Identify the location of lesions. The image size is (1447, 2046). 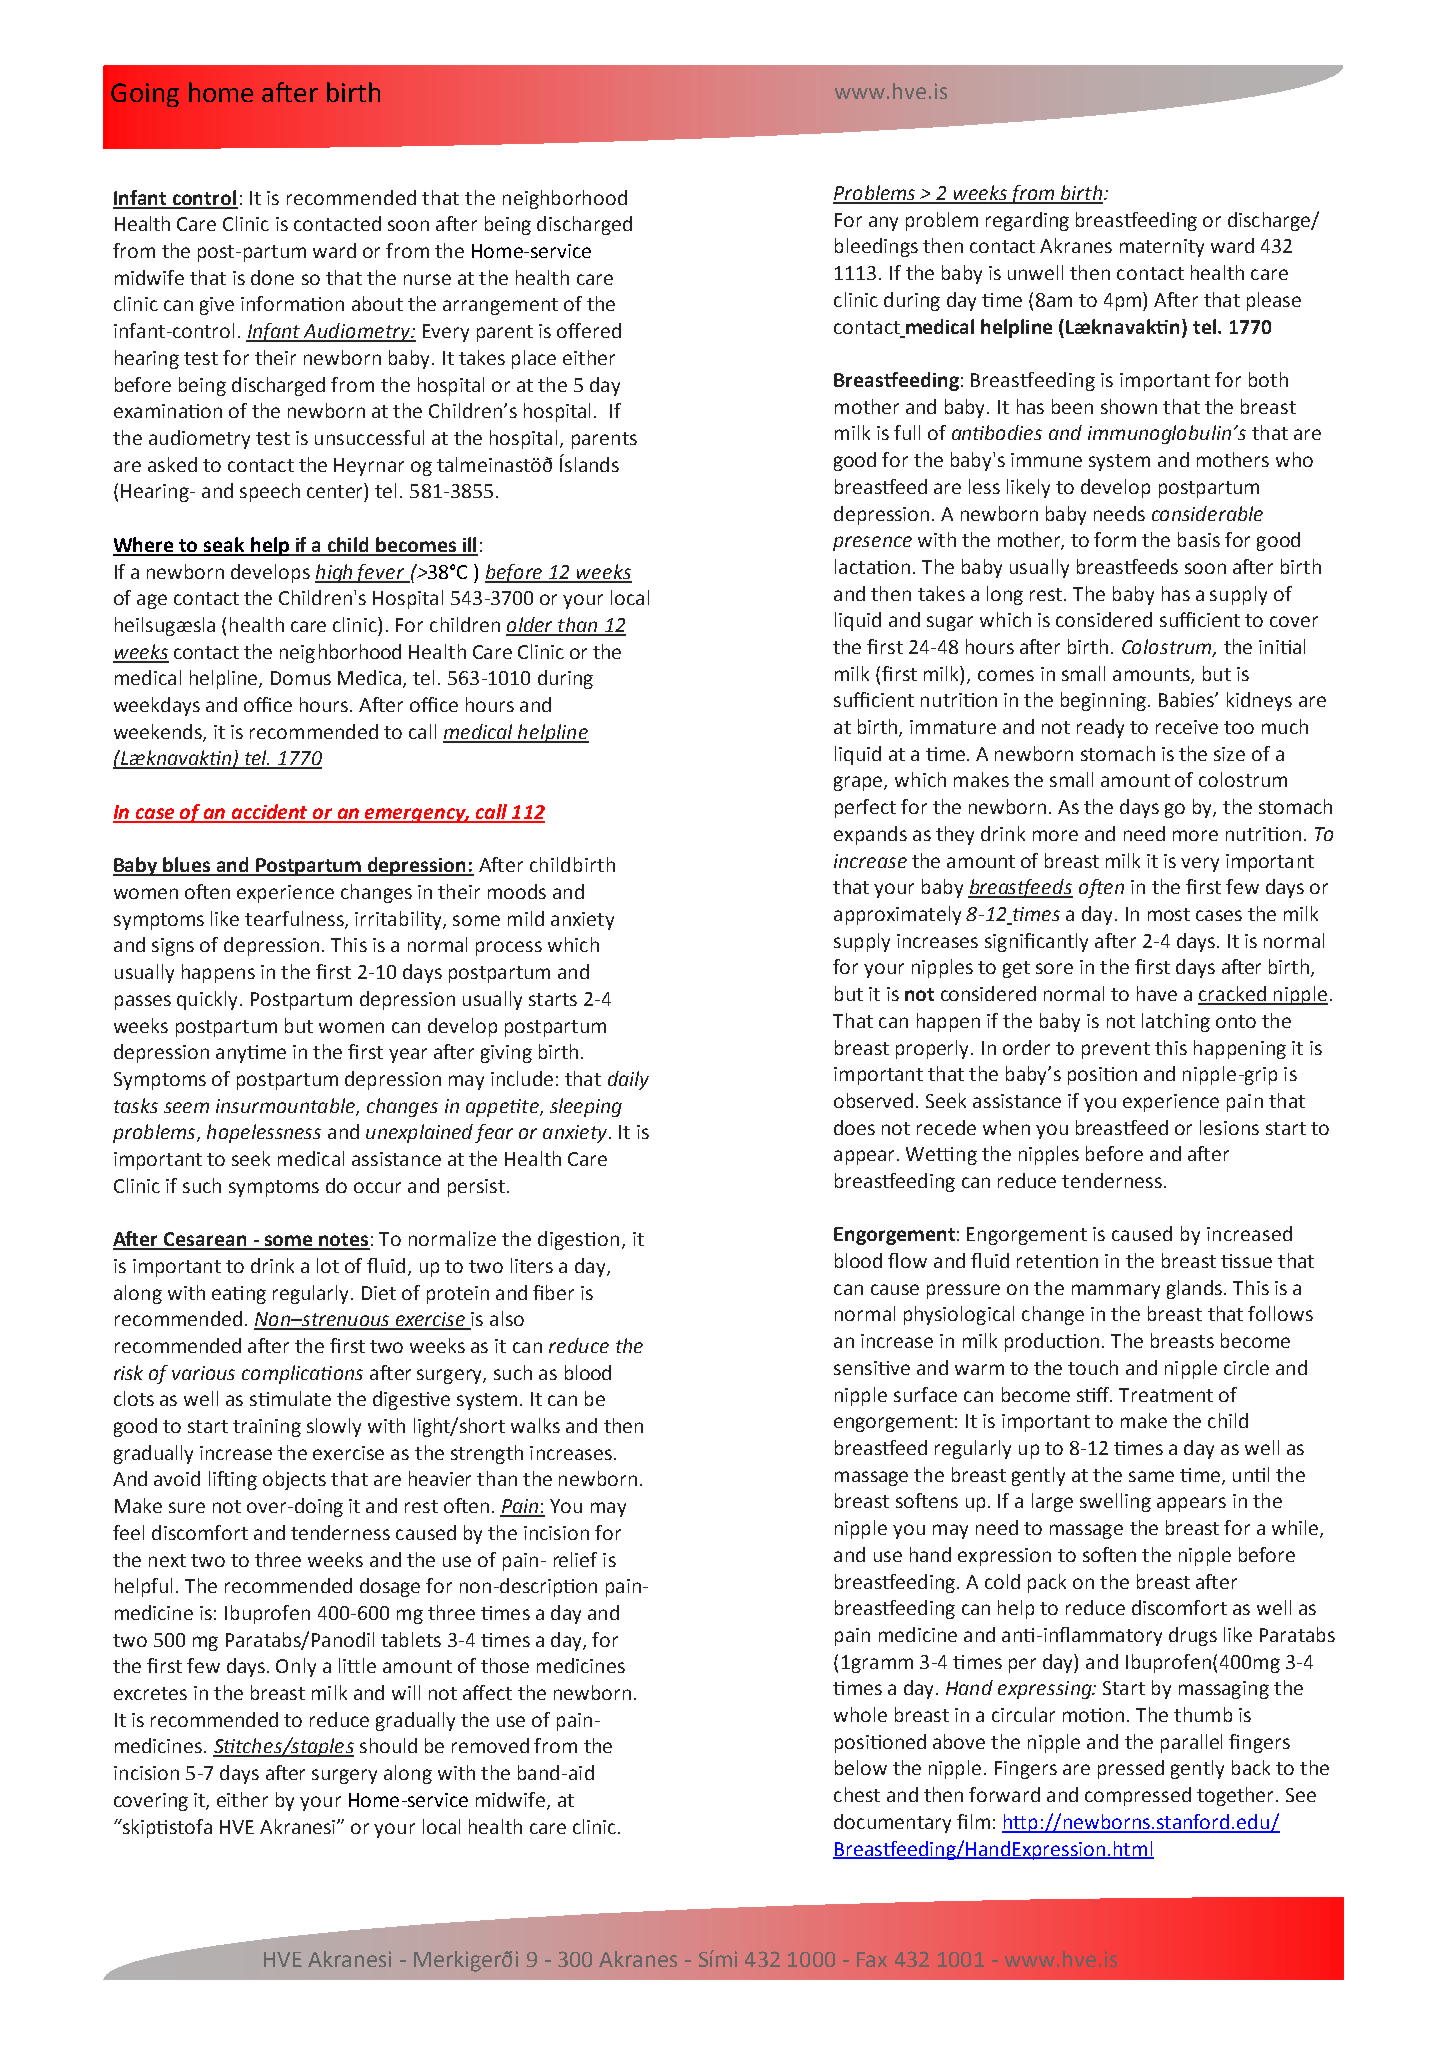
(1229, 1127).
